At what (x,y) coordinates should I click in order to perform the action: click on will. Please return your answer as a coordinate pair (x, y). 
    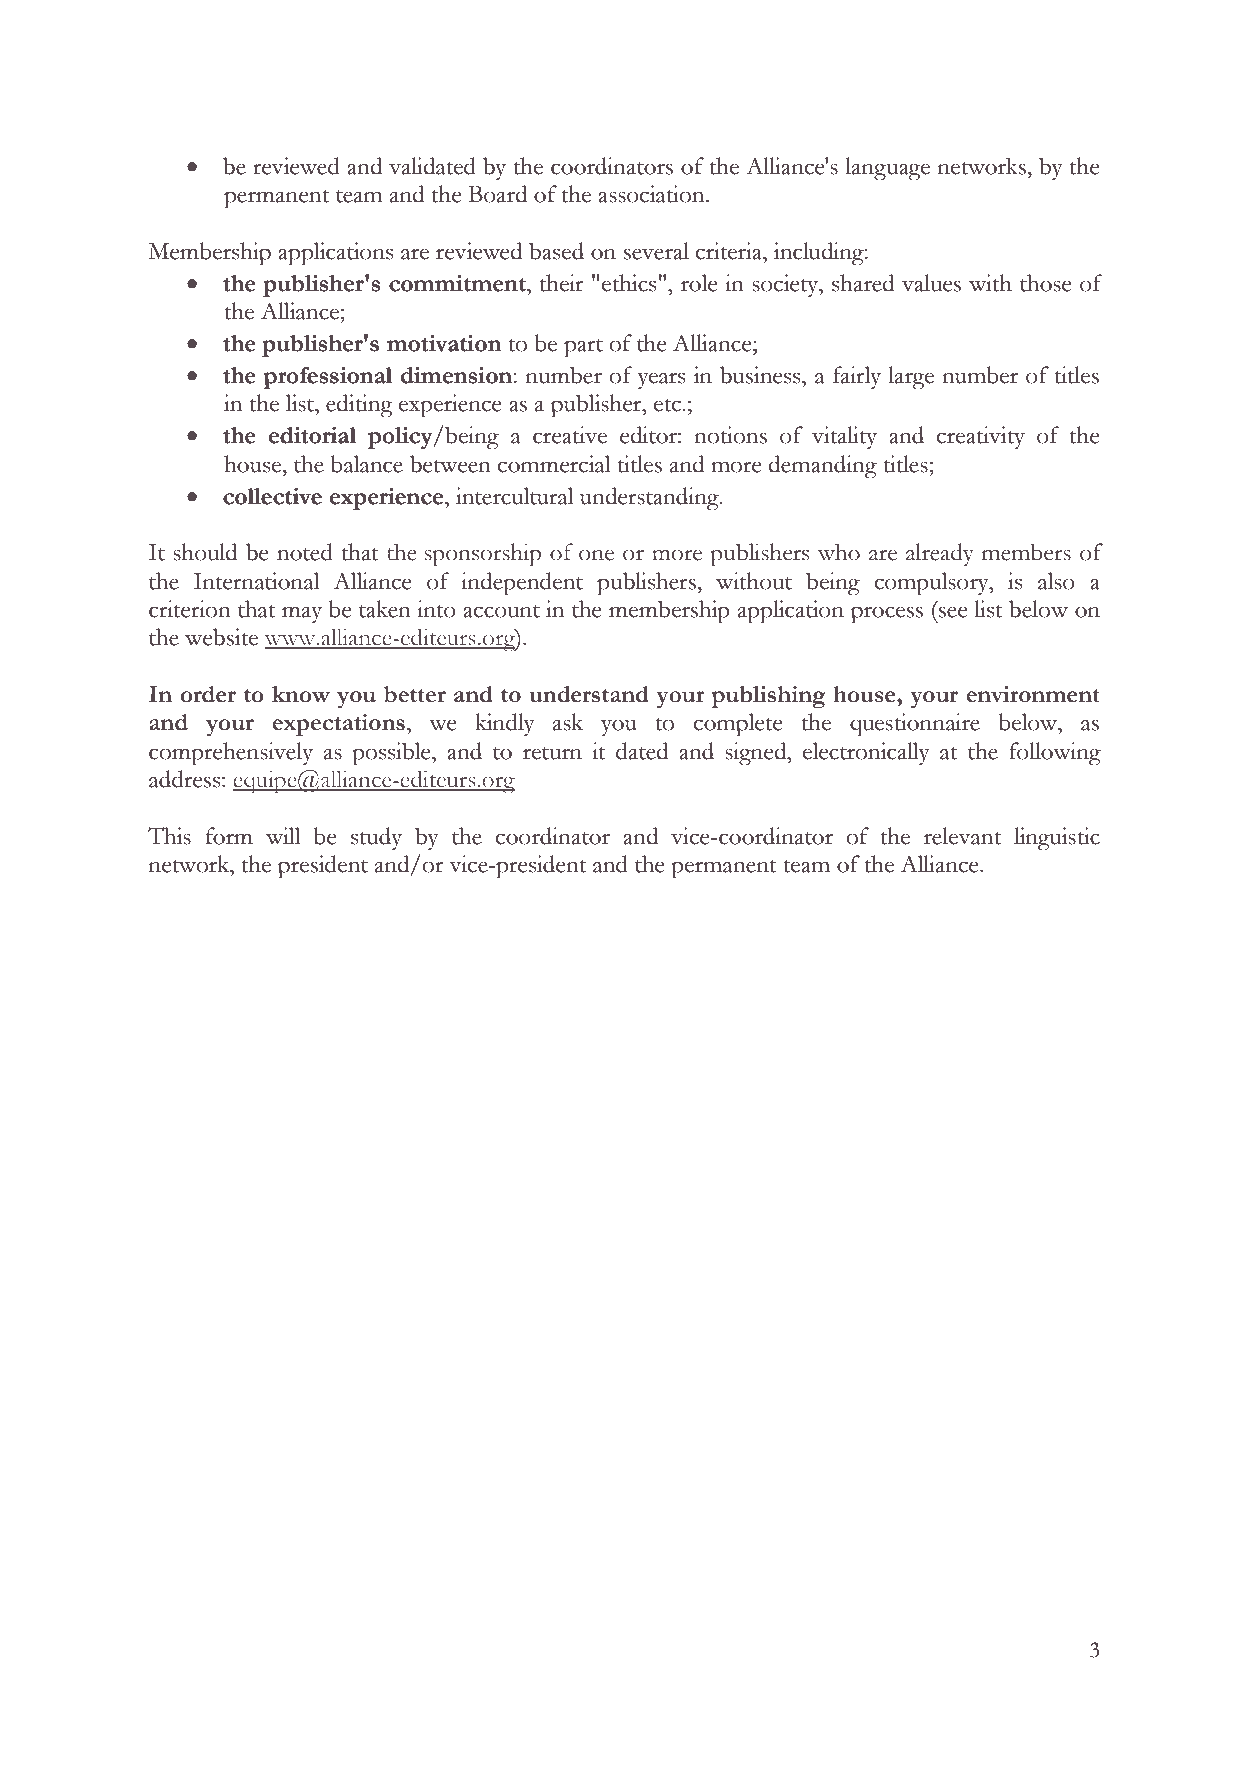
    Looking at the image, I should click on (283, 836).
